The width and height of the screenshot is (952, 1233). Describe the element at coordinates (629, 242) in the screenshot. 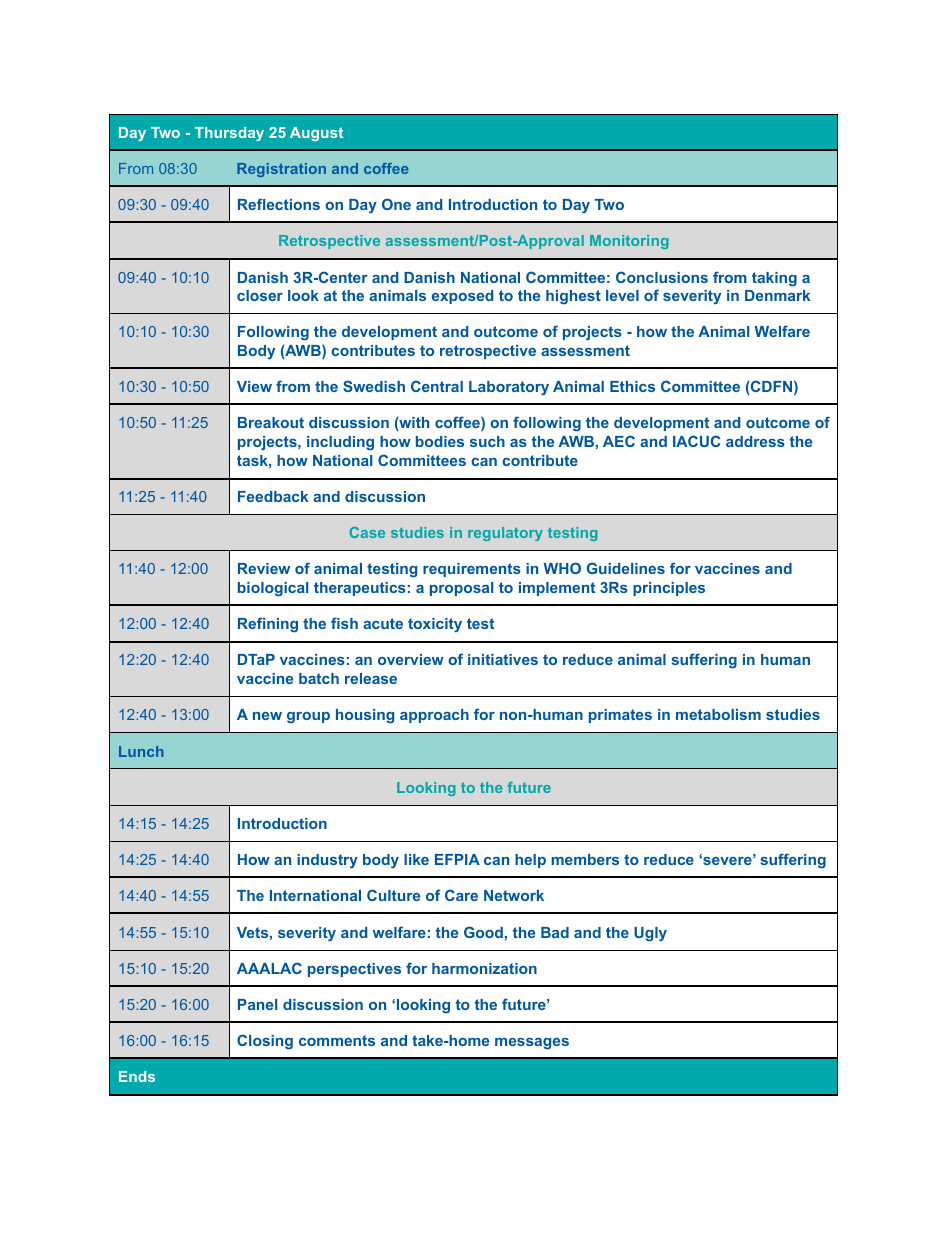

I see `Monitoring` at that location.
